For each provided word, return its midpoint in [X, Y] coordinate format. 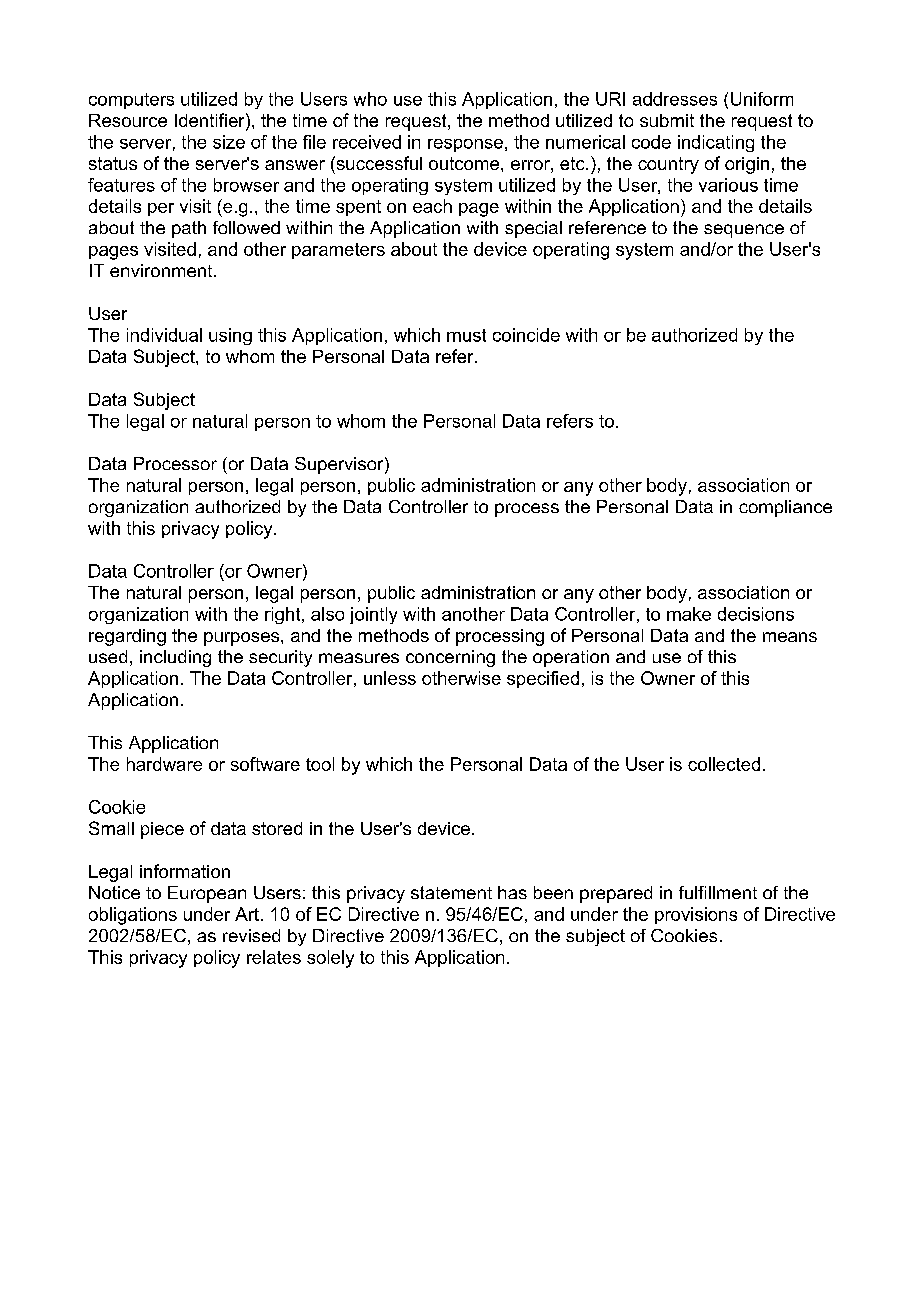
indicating [716, 143]
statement [451, 892]
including [175, 658]
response [465, 145]
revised [251, 935]
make [689, 614]
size [229, 142]
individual [164, 335]
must [466, 335]
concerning [450, 658]
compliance [785, 508]
